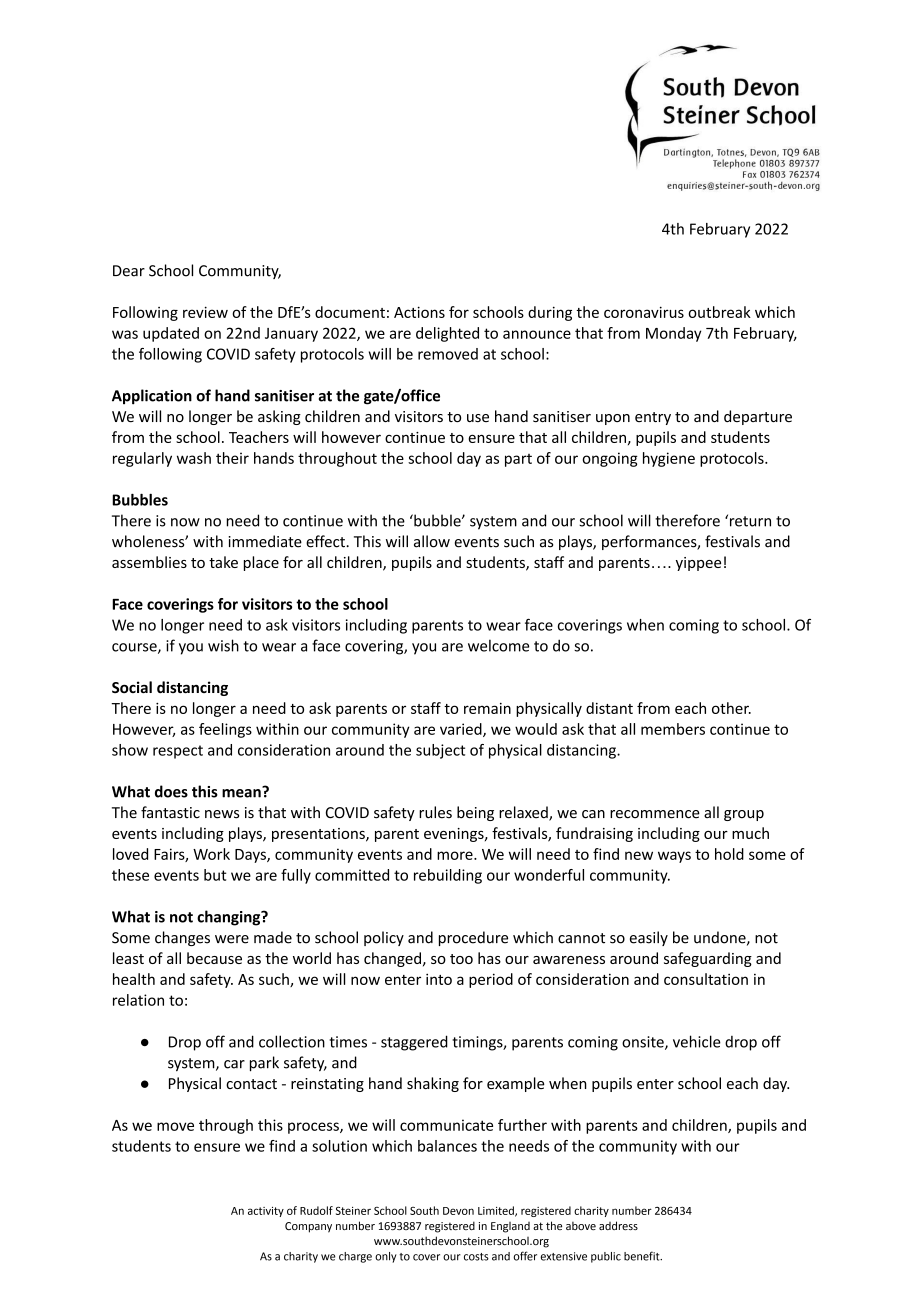  What do you see at coordinates (440, 751) in the page?
I see `subject` at bounding box center [440, 751].
